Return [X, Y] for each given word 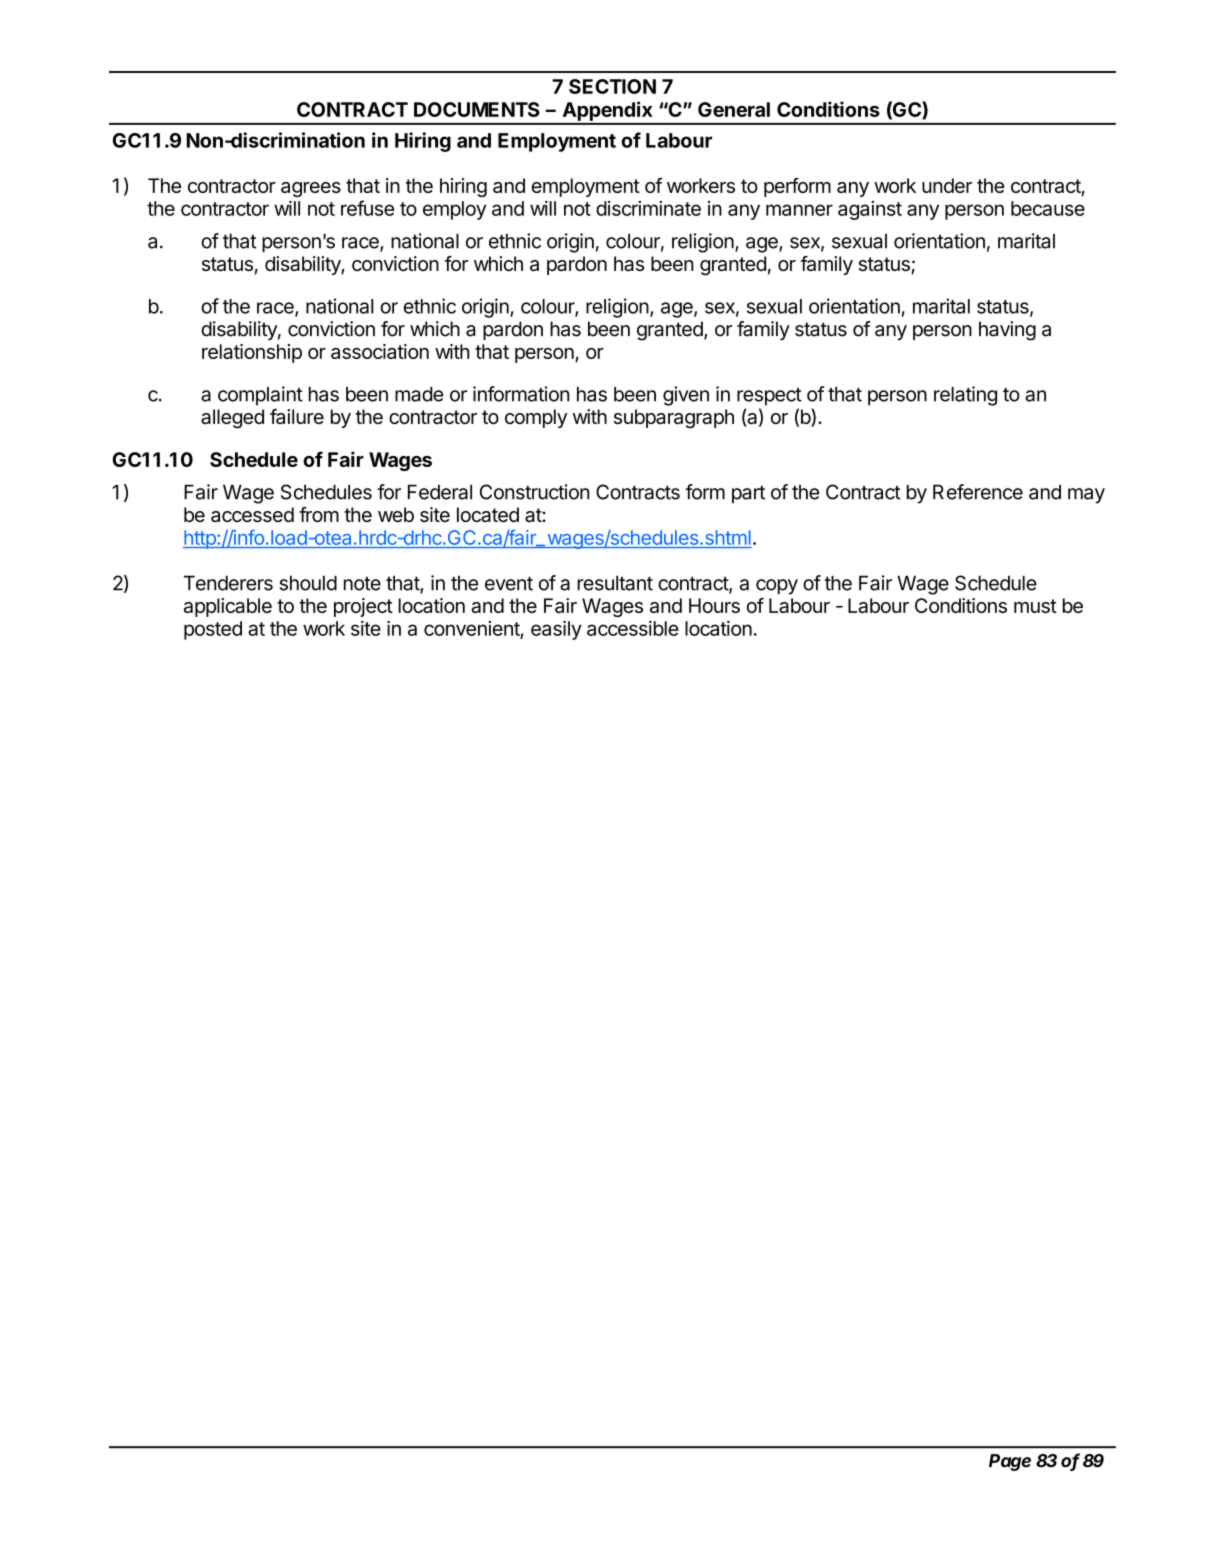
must [1035, 606]
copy [777, 587]
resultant [615, 583]
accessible [633, 628]
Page [1010, 1462]
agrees [311, 189]
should [308, 583]
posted [213, 630]
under [947, 185]
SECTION [612, 86]
